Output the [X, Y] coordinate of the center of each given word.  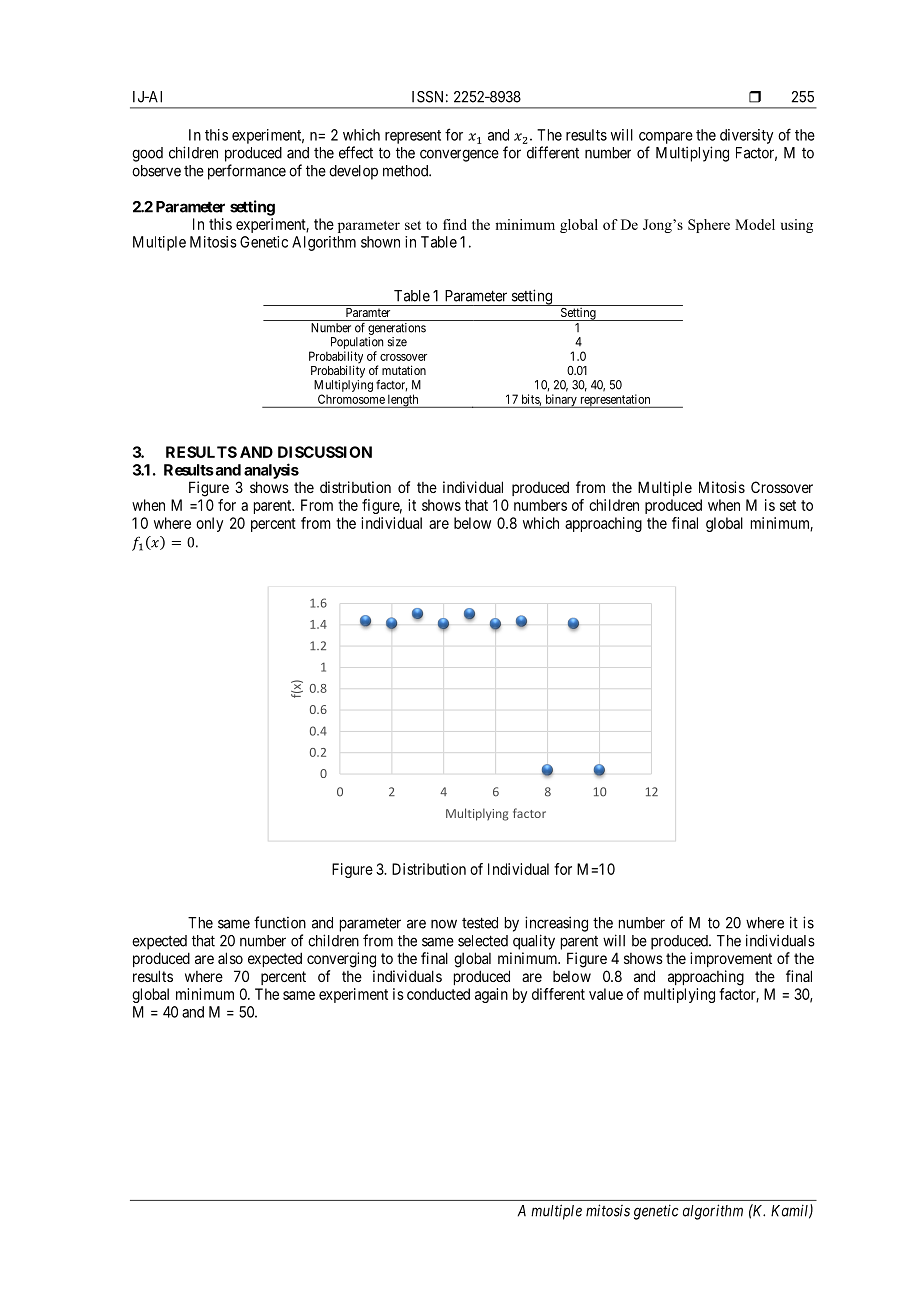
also [230, 958]
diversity [746, 136]
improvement [731, 959]
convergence [459, 155]
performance [247, 172]
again [491, 995]
